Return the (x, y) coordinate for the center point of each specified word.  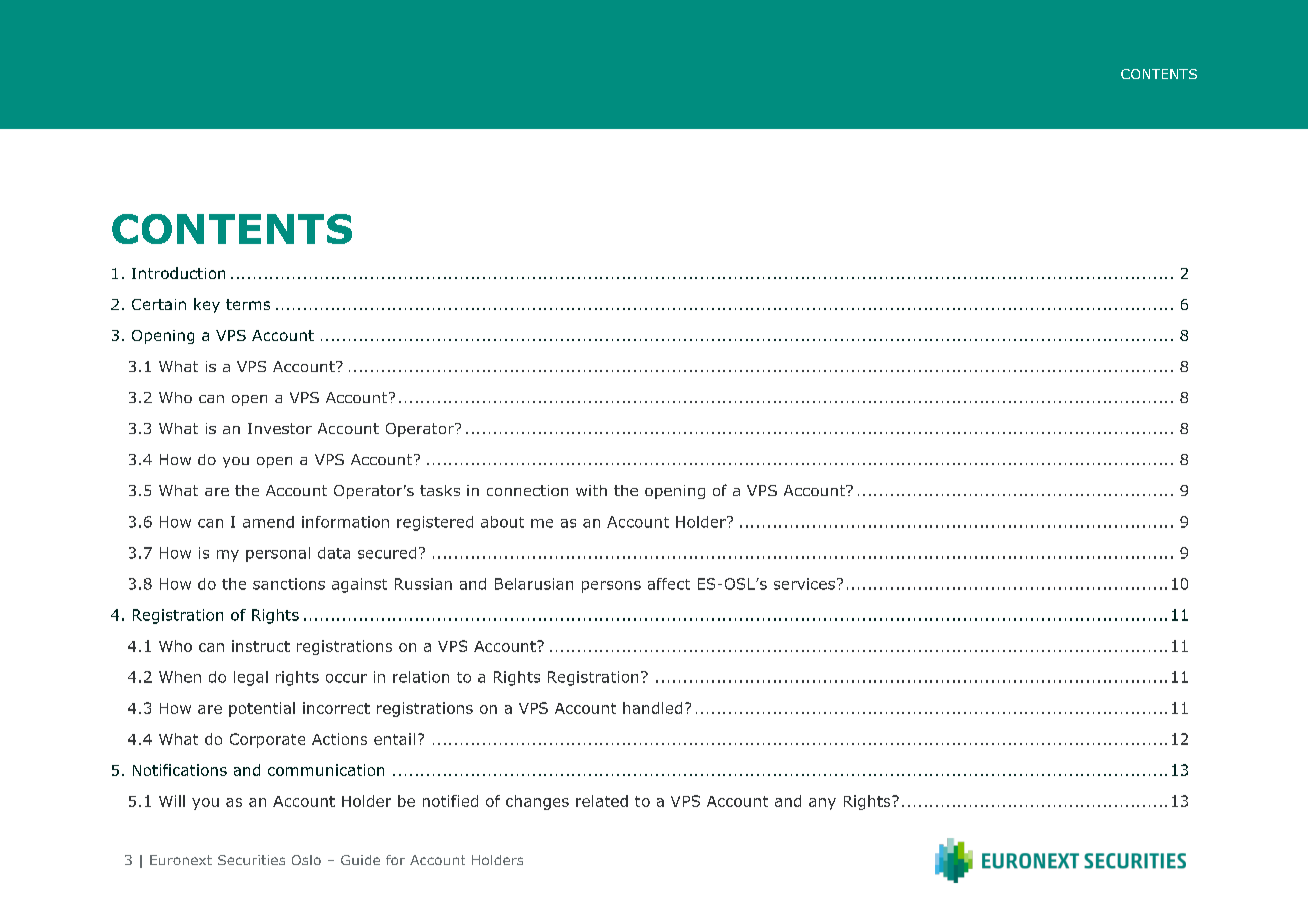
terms (248, 304)
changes (537, 802)
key (207, 305)
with (591, 490)
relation (421, 677)
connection (527, 490)
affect (669, 584)
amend (268, 522)
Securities (251, 860)
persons (611, 587)
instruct (261, 646)
